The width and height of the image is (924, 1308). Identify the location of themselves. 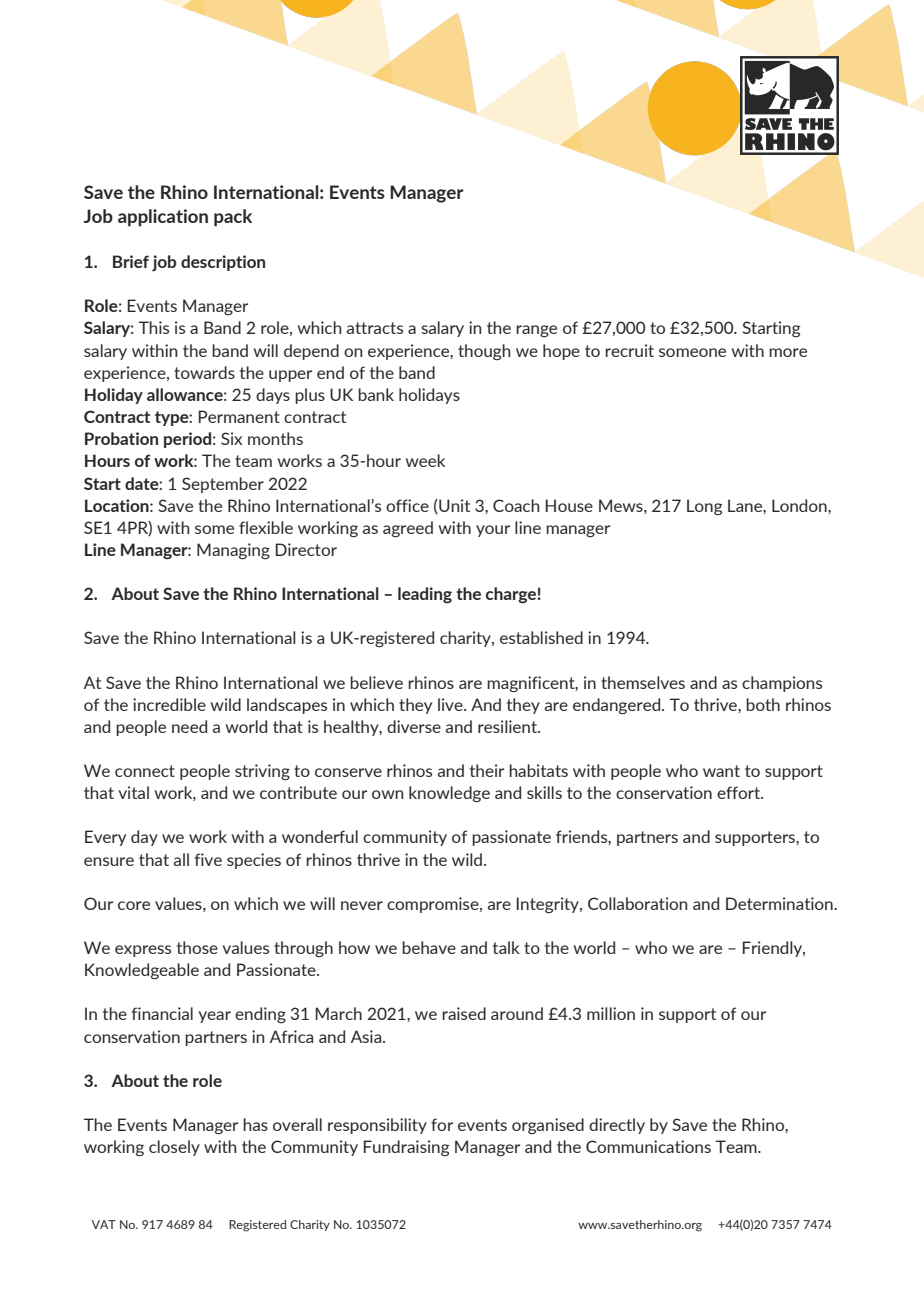
(643, 682).
